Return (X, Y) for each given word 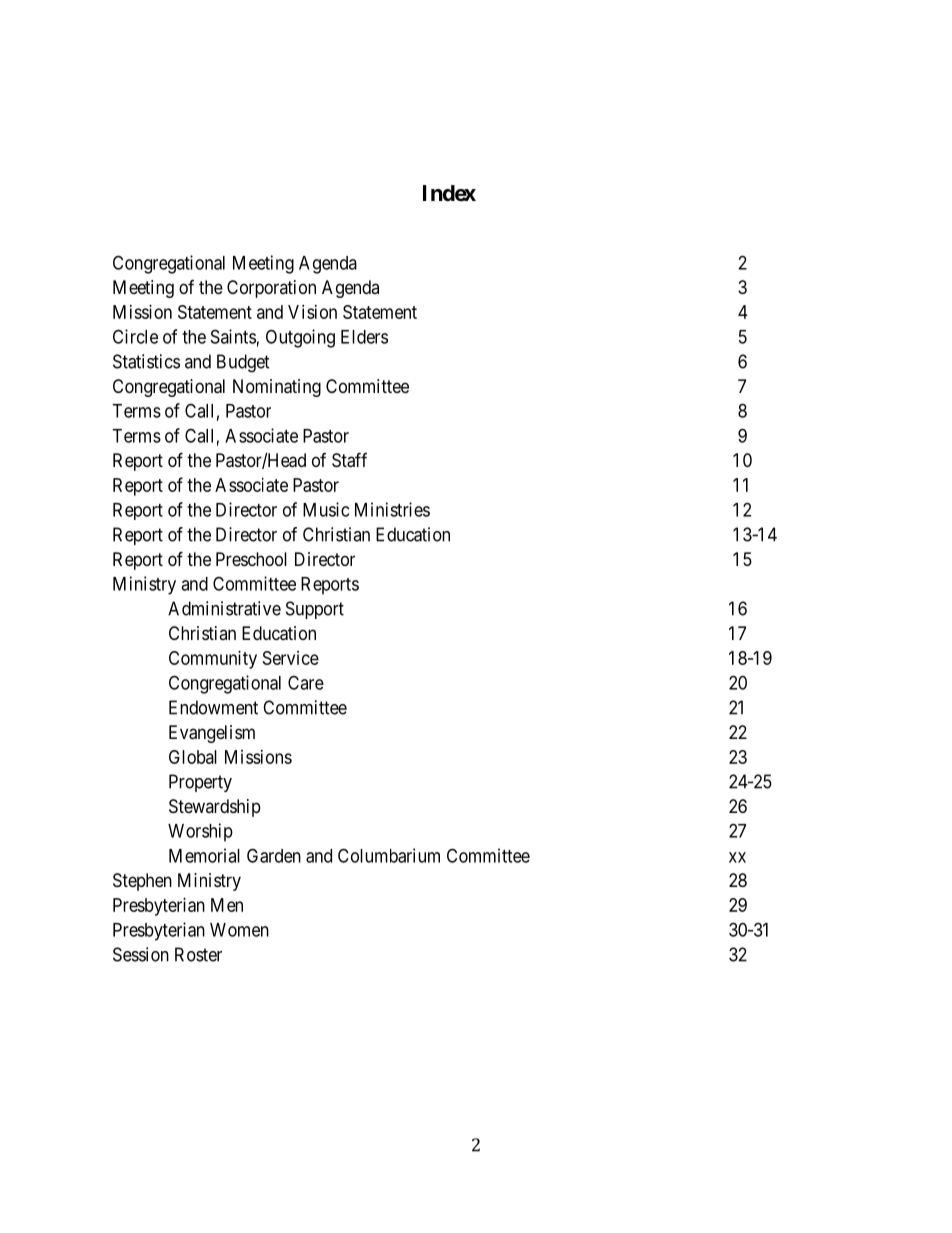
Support (315, 610)
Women (239, 930)
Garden (274, 855)
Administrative (224, 608)
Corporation (271, 289)
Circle (135, 336)
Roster (198, 954)
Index (449, 193)
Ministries (392, 509)
